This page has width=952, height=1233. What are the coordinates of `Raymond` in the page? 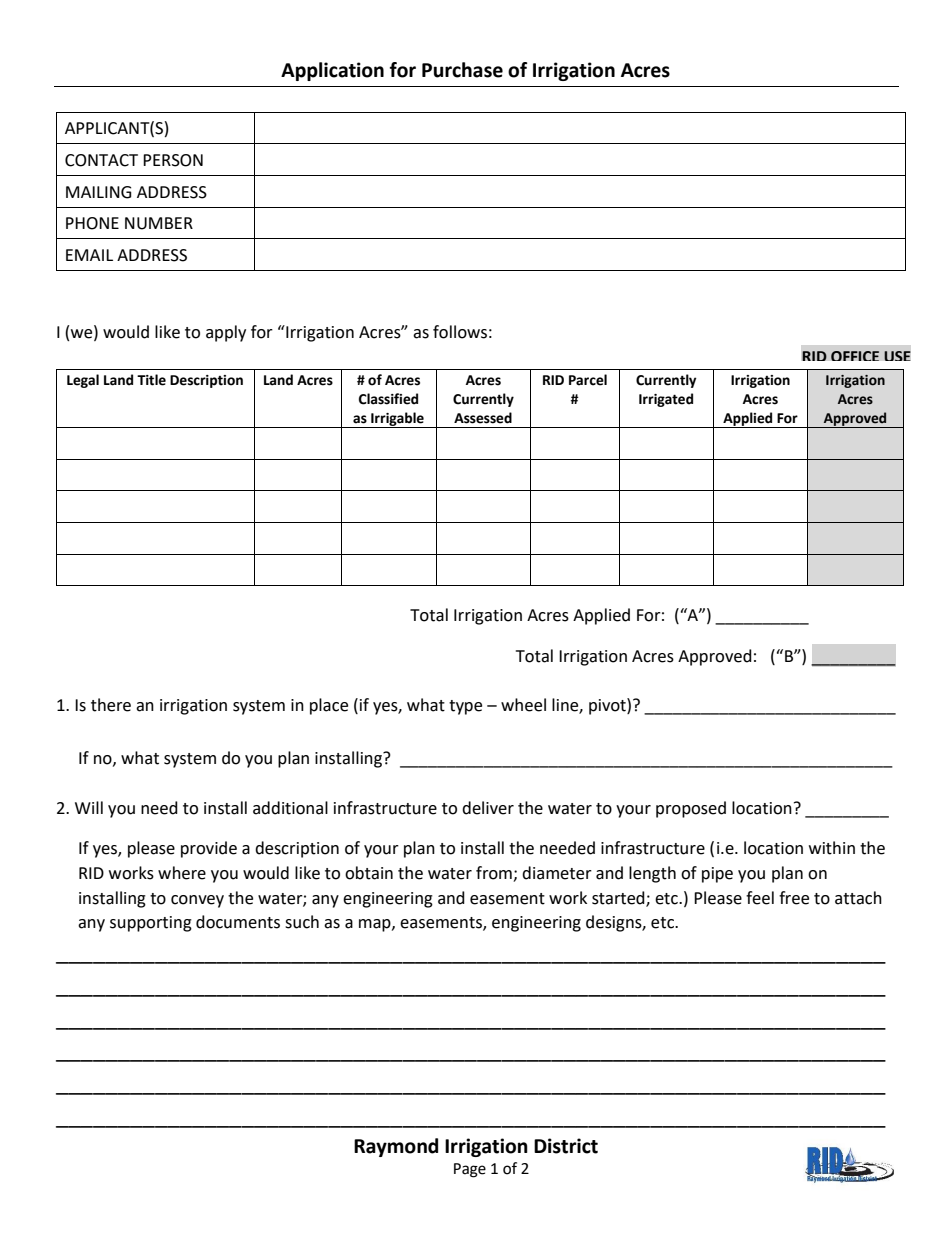 It's located at (396, 1147).
